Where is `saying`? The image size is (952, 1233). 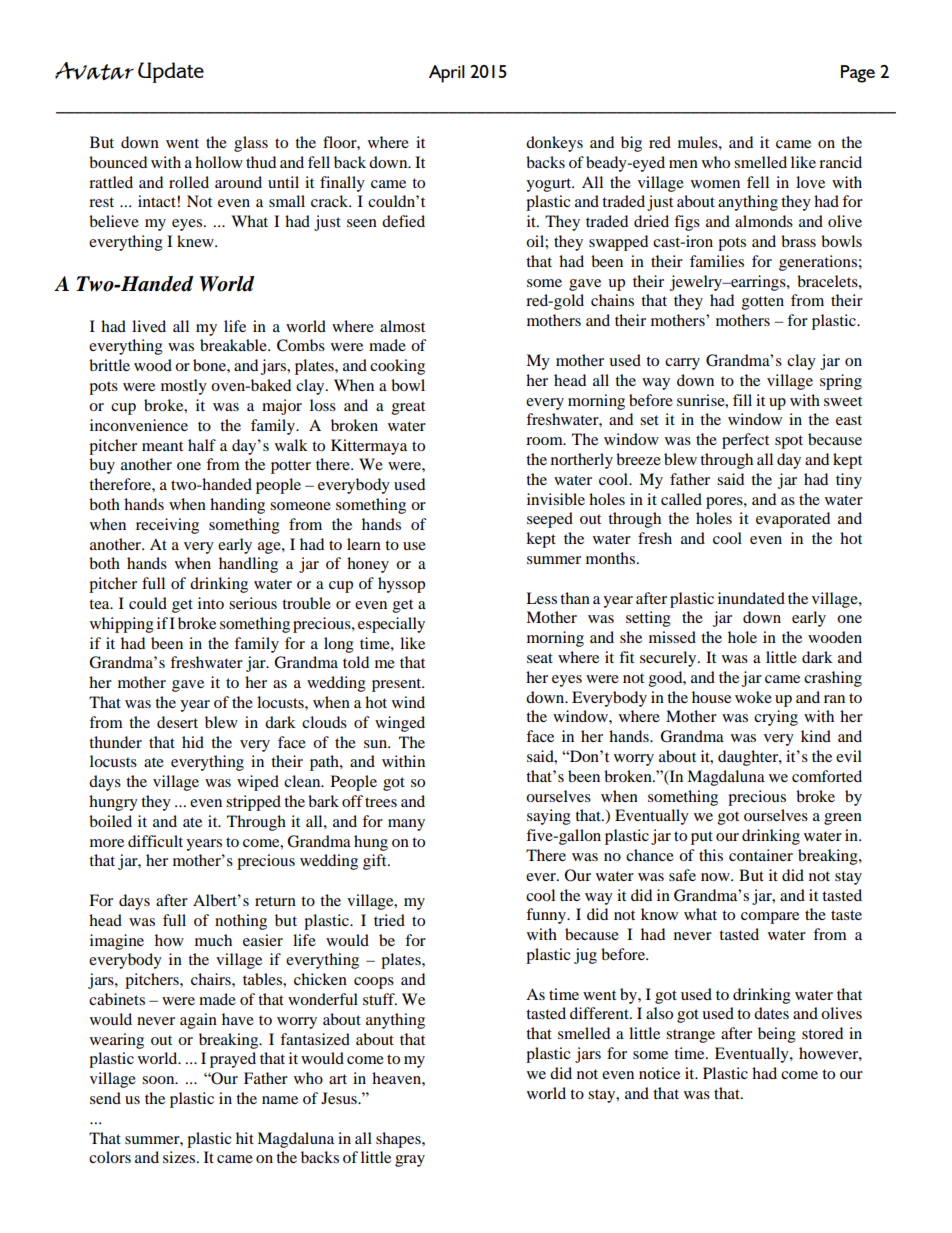
saying is located at coordinates (549, 817).
